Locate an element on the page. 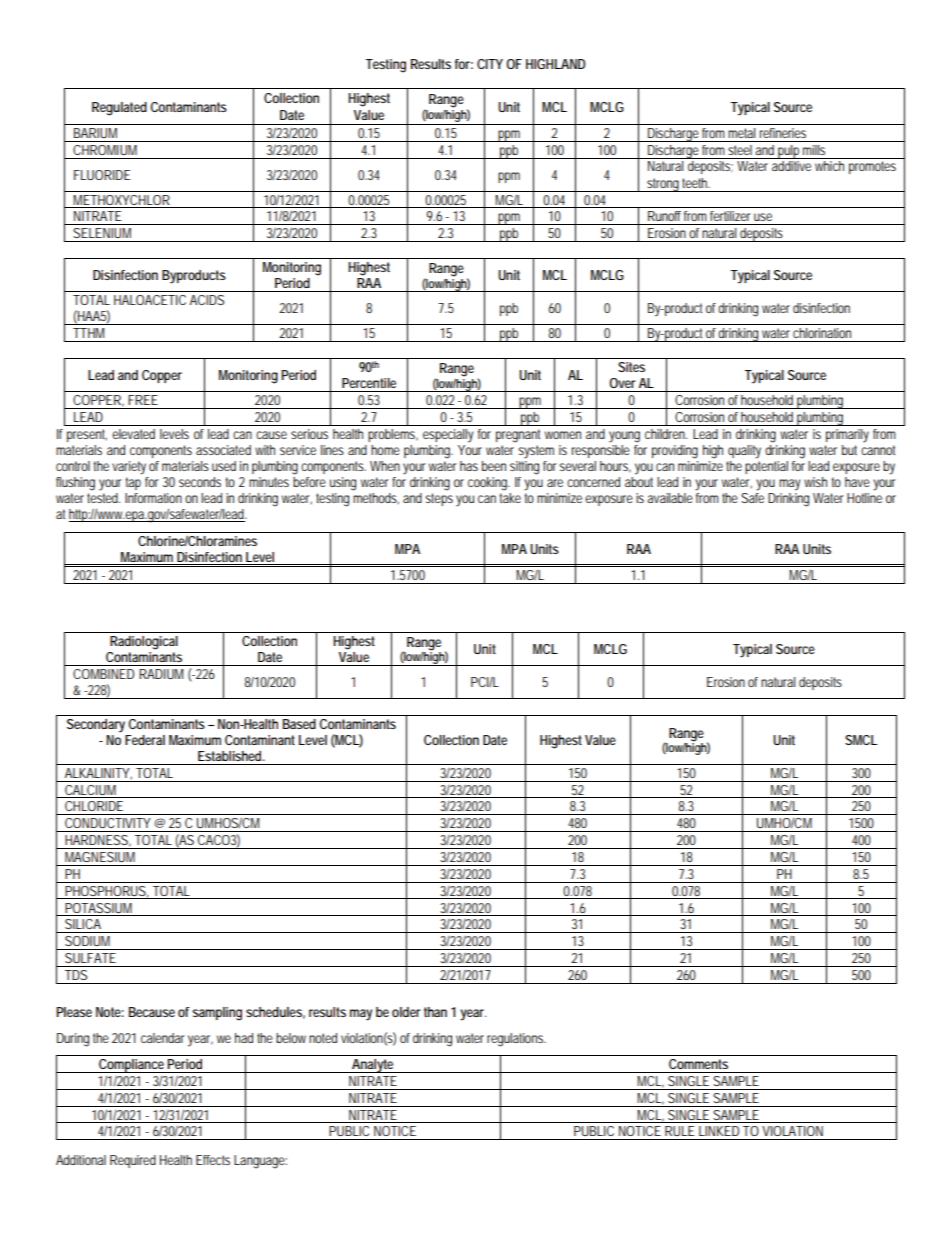 This image has height=1233, width=952. Regulated is located at coordinates (119, 109).
